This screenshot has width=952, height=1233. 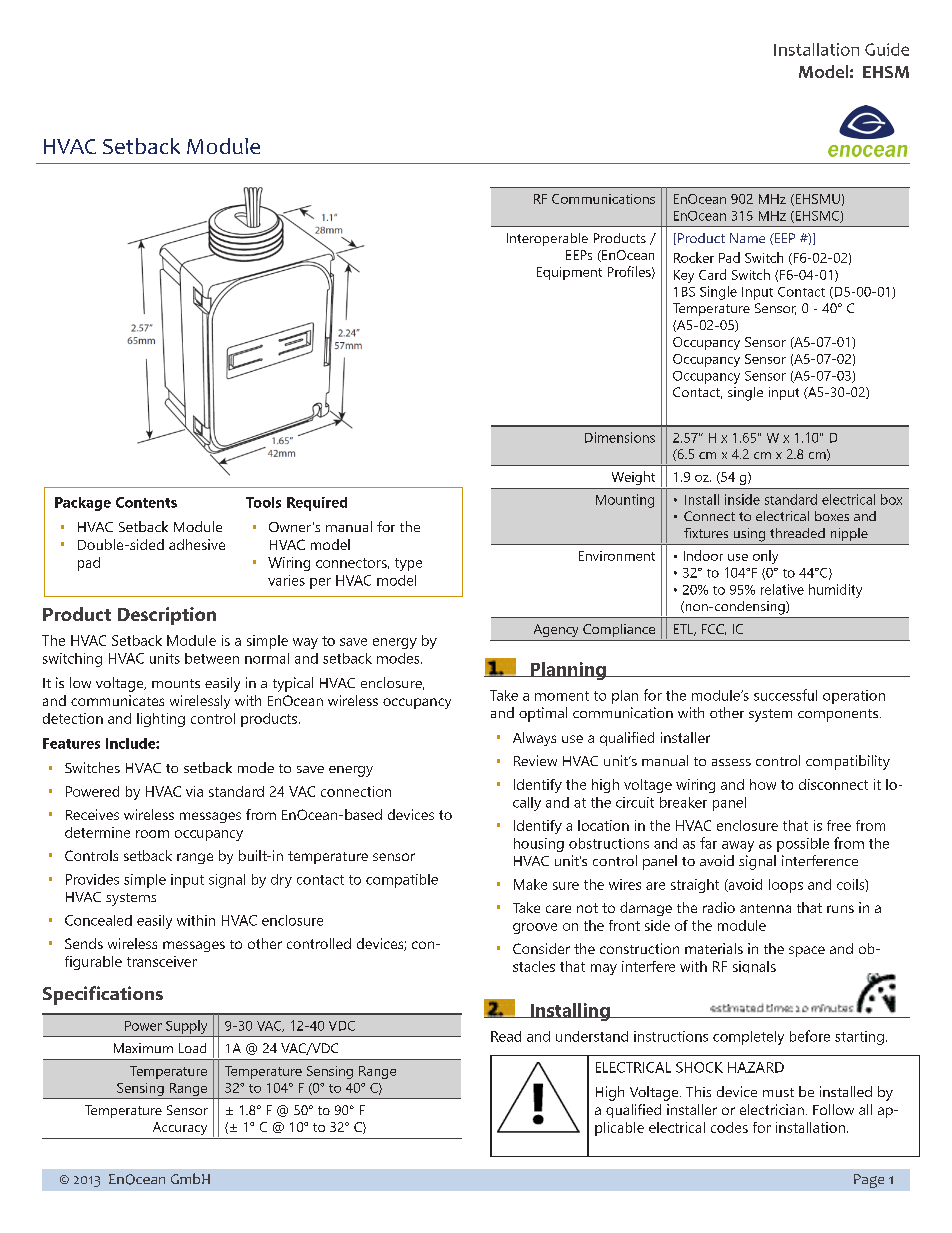 I want to click on loops, so click(x=786, y=886).
